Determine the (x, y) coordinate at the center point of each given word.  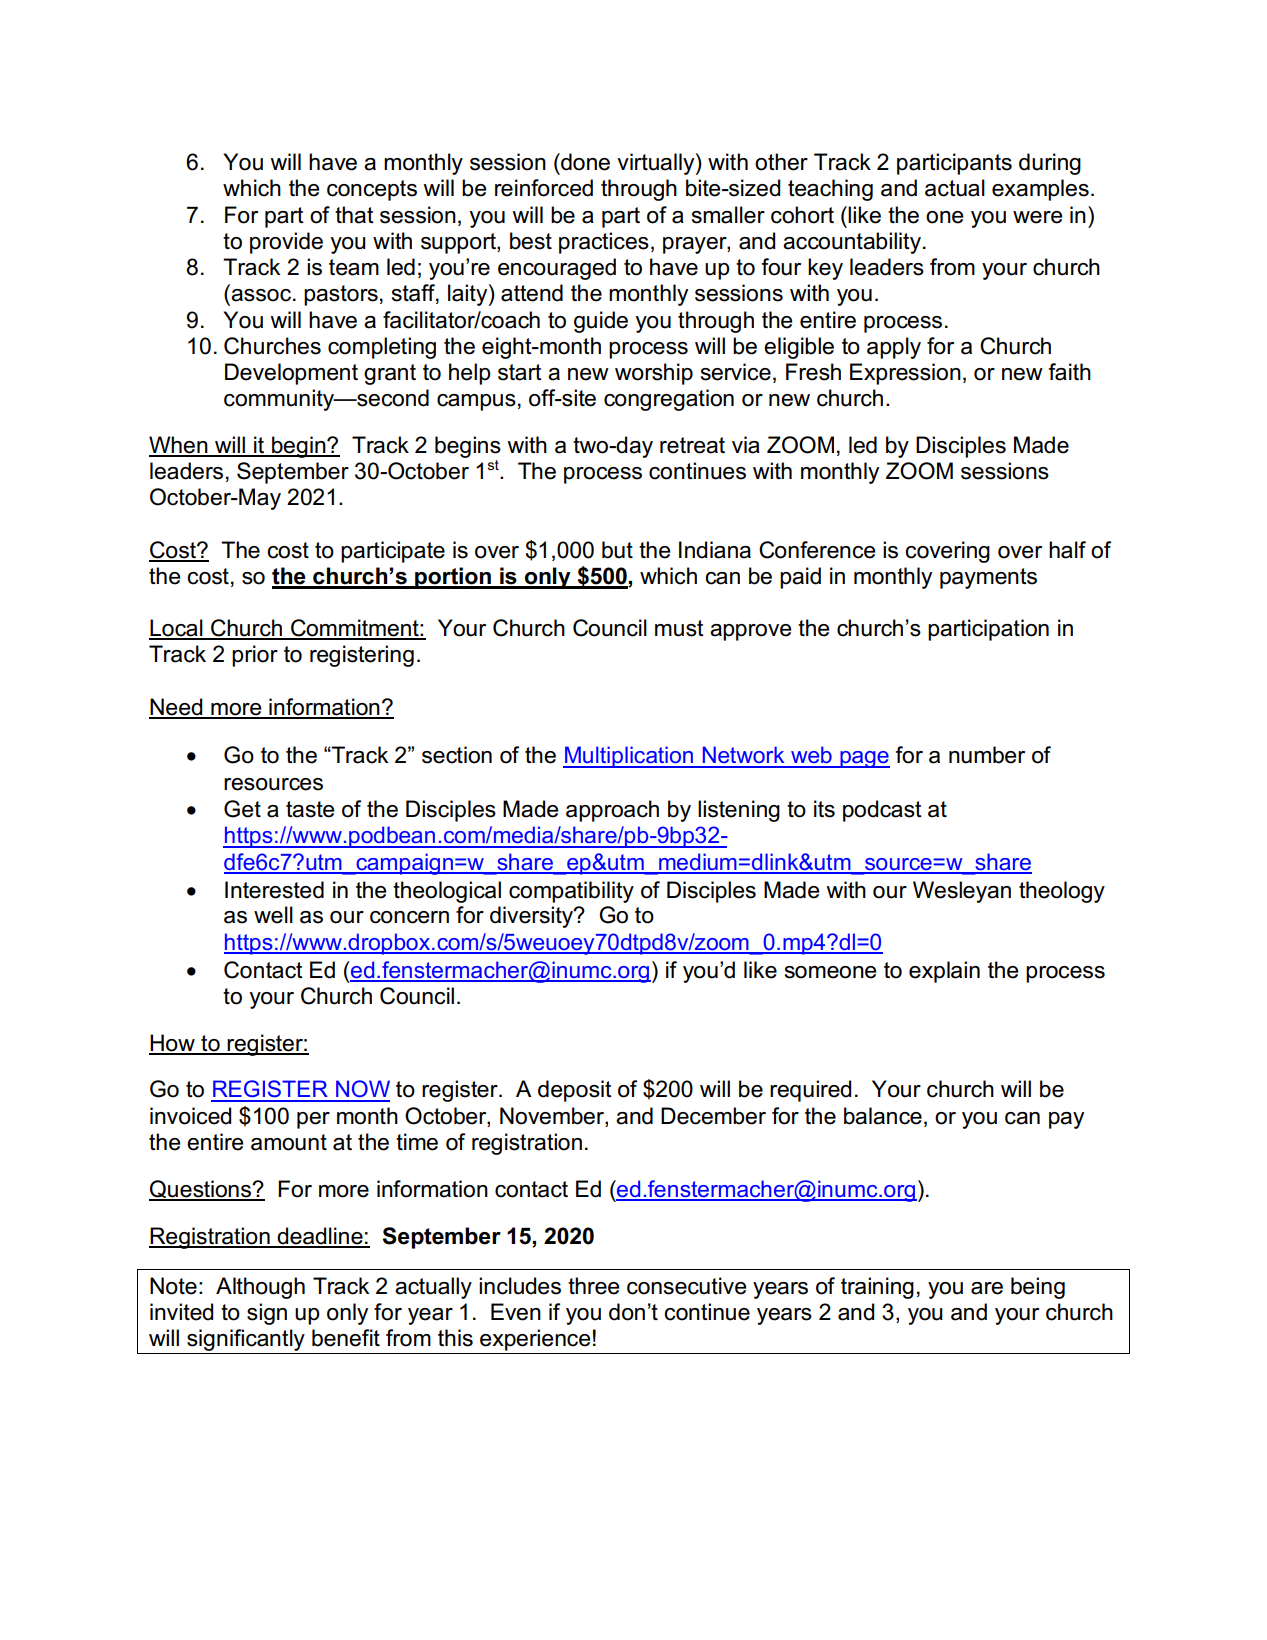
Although (260, 1288)
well (273, 915)
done (584, 162)
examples (1040, 190)
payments (988, 578)
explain (944, 972)
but (617, 550)
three (594, 1286)
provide (286, 243)
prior (255, 656)
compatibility (571, 892)
